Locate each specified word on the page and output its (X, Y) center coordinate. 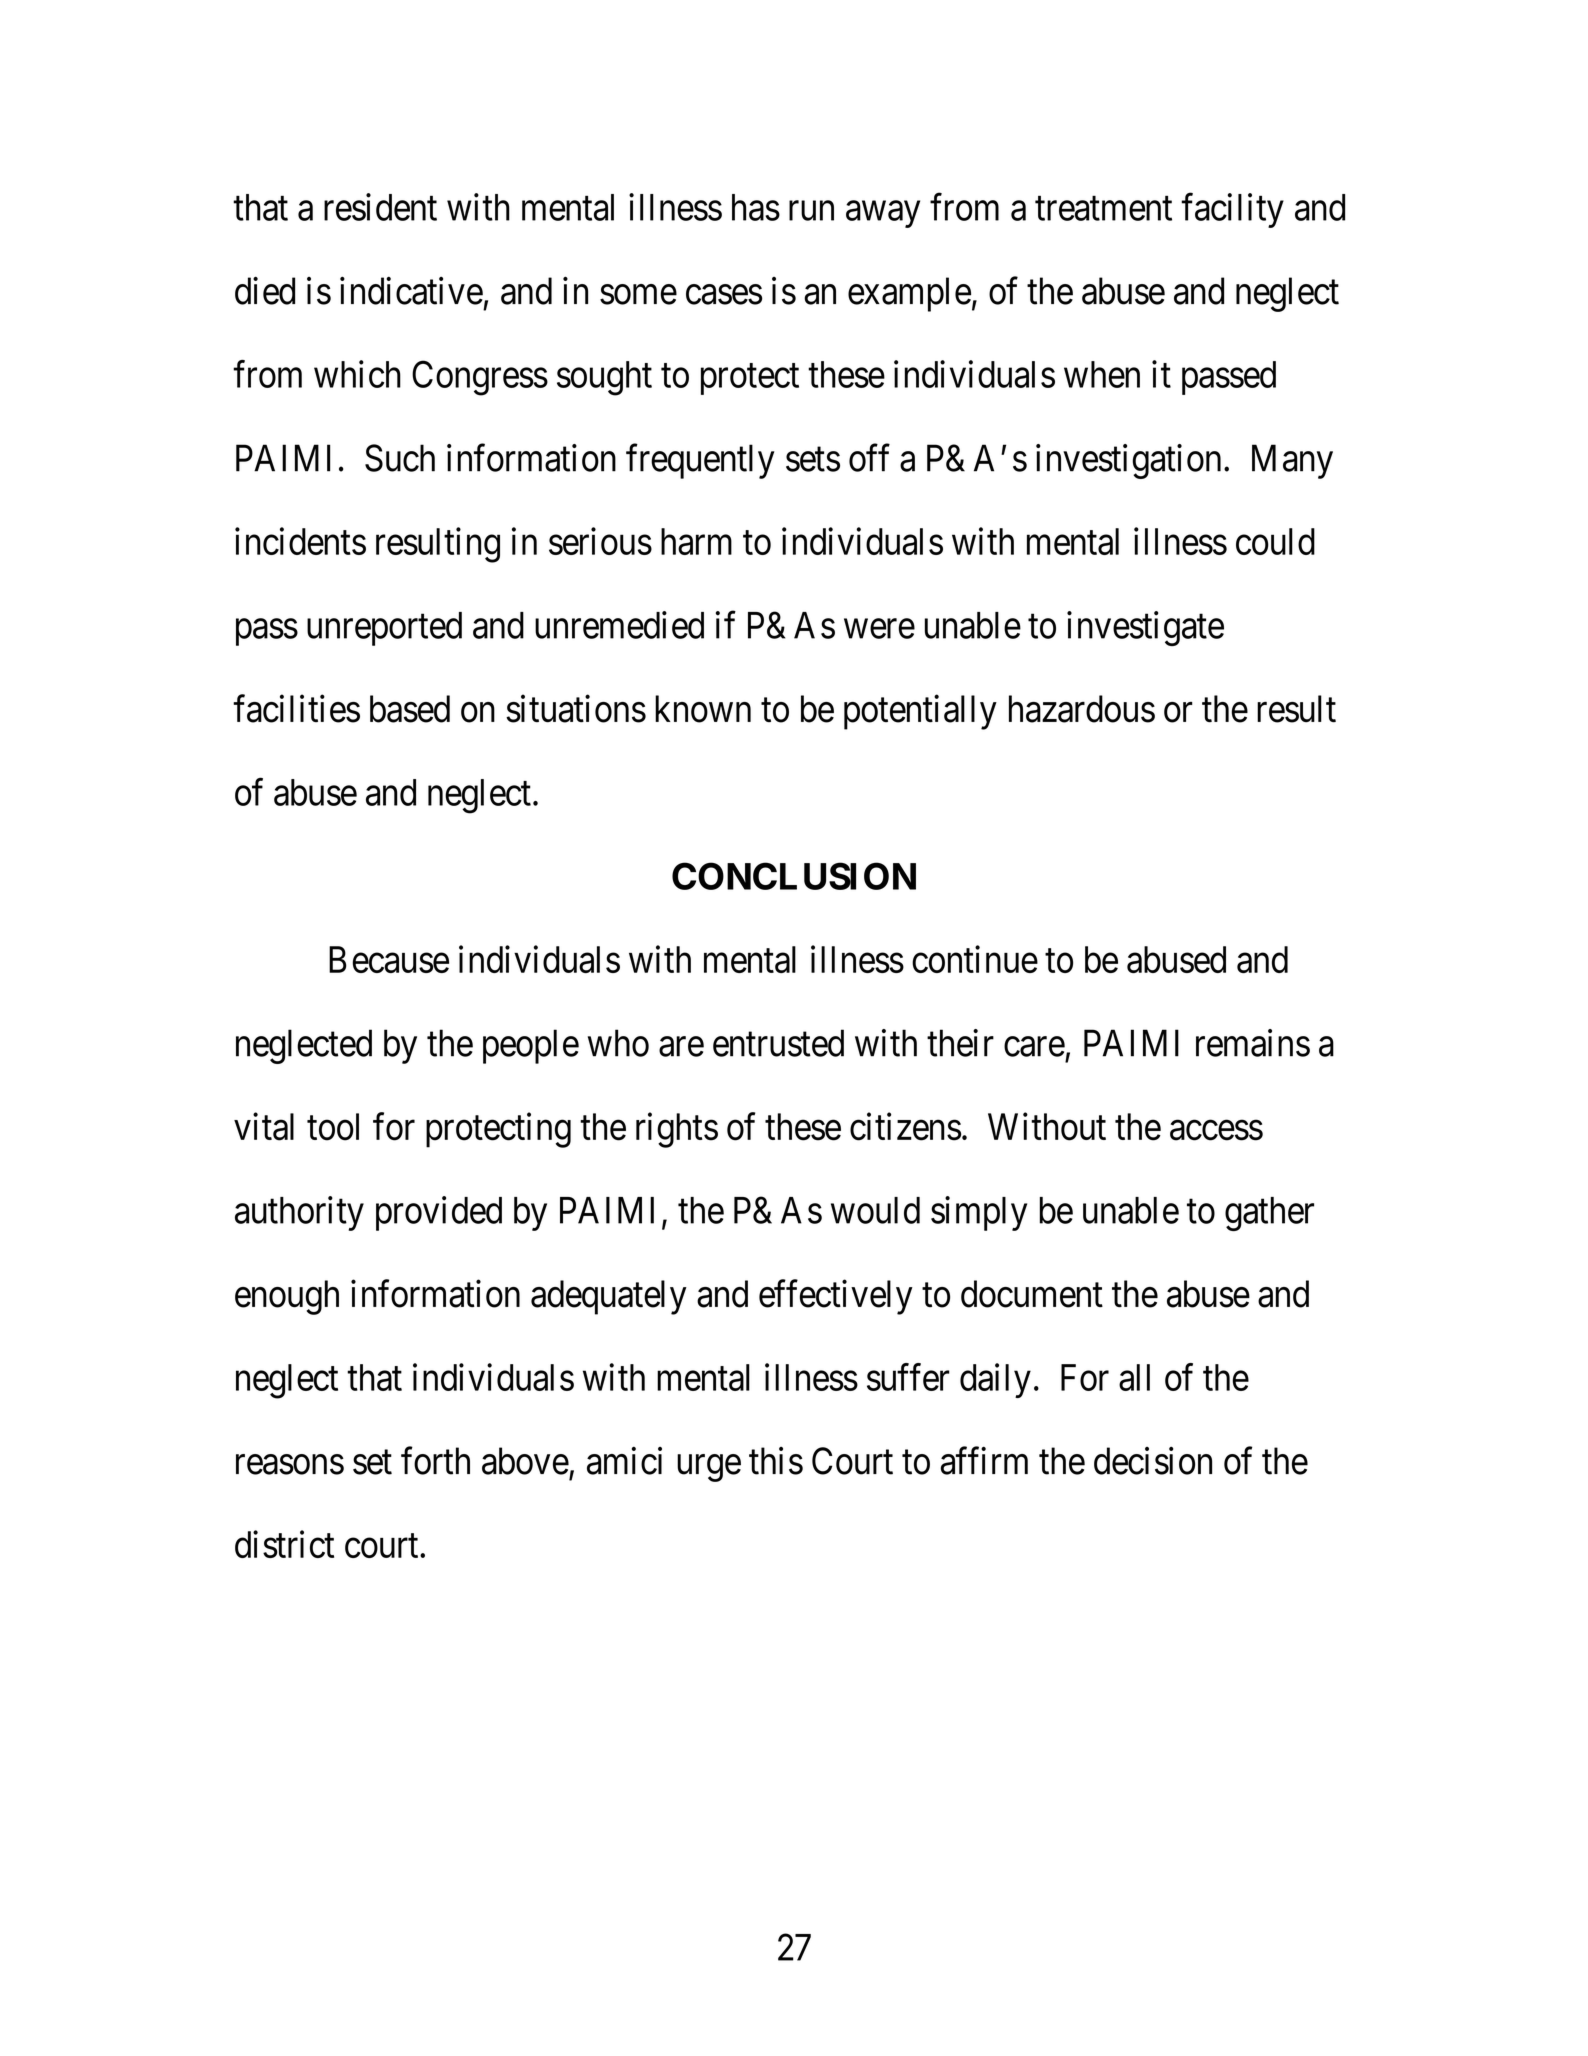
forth (435, 1461)
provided (439, 1213)
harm (696, 541)
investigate (1145, 628)
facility (1232, 210)
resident (380, 207)
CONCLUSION (794, 876)
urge (709, 1468)
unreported (384, 629)
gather (1269, 1214)
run (811, 211)
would (875, 1210)
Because (389, 959)
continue (975, 959)
